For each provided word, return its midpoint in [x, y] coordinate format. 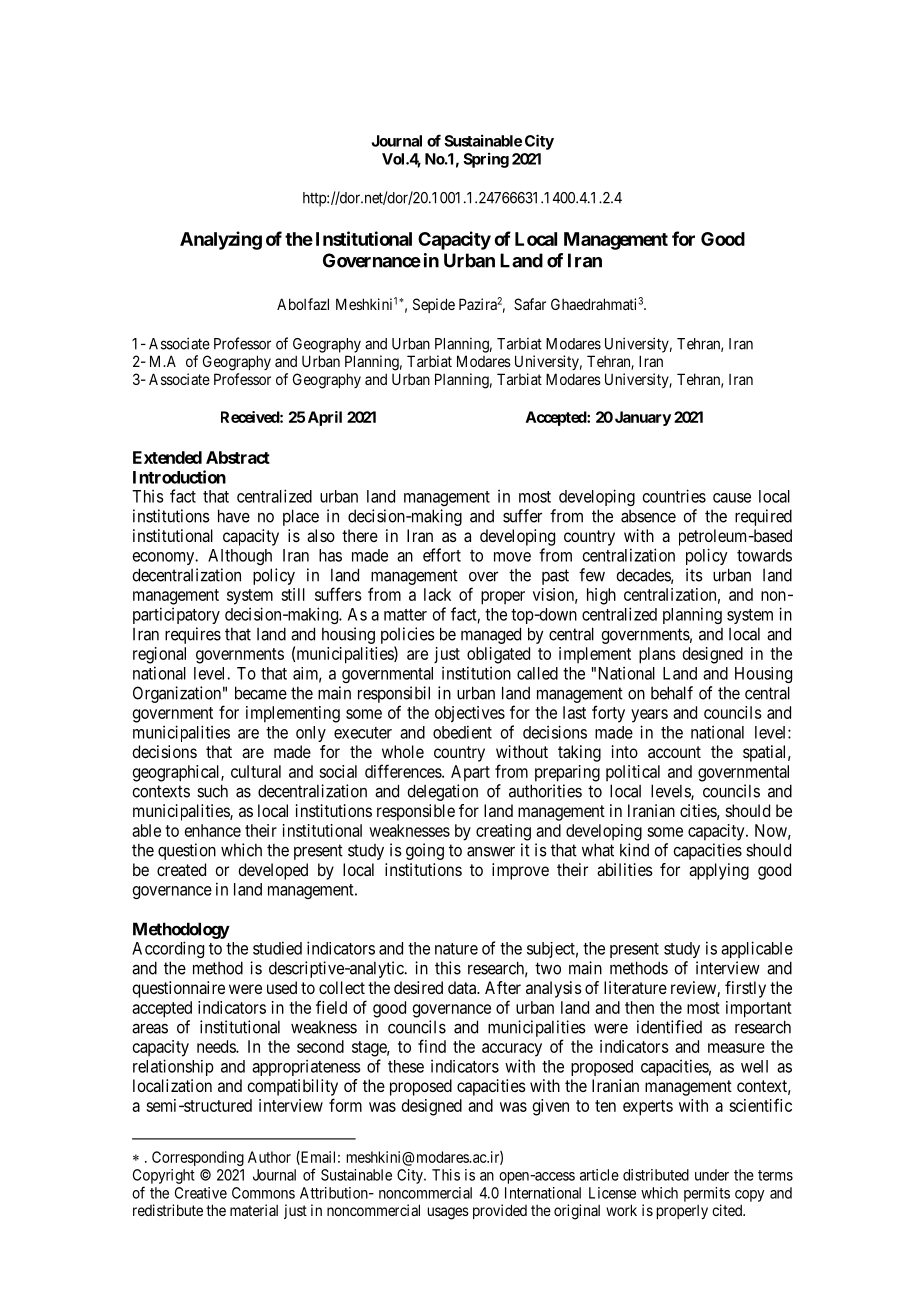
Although [240, 557]
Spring [486, 160]
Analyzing [221, 240]
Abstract [238, 457]
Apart [470, 773]
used [282, 987]
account [674, 752]
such [212, 791]
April [325, 418]
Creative [201, 1193]
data [463, 987]
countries [674, 496]
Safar [530, 304]
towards [764, 555]
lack [437, 594]
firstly [745, 989]
